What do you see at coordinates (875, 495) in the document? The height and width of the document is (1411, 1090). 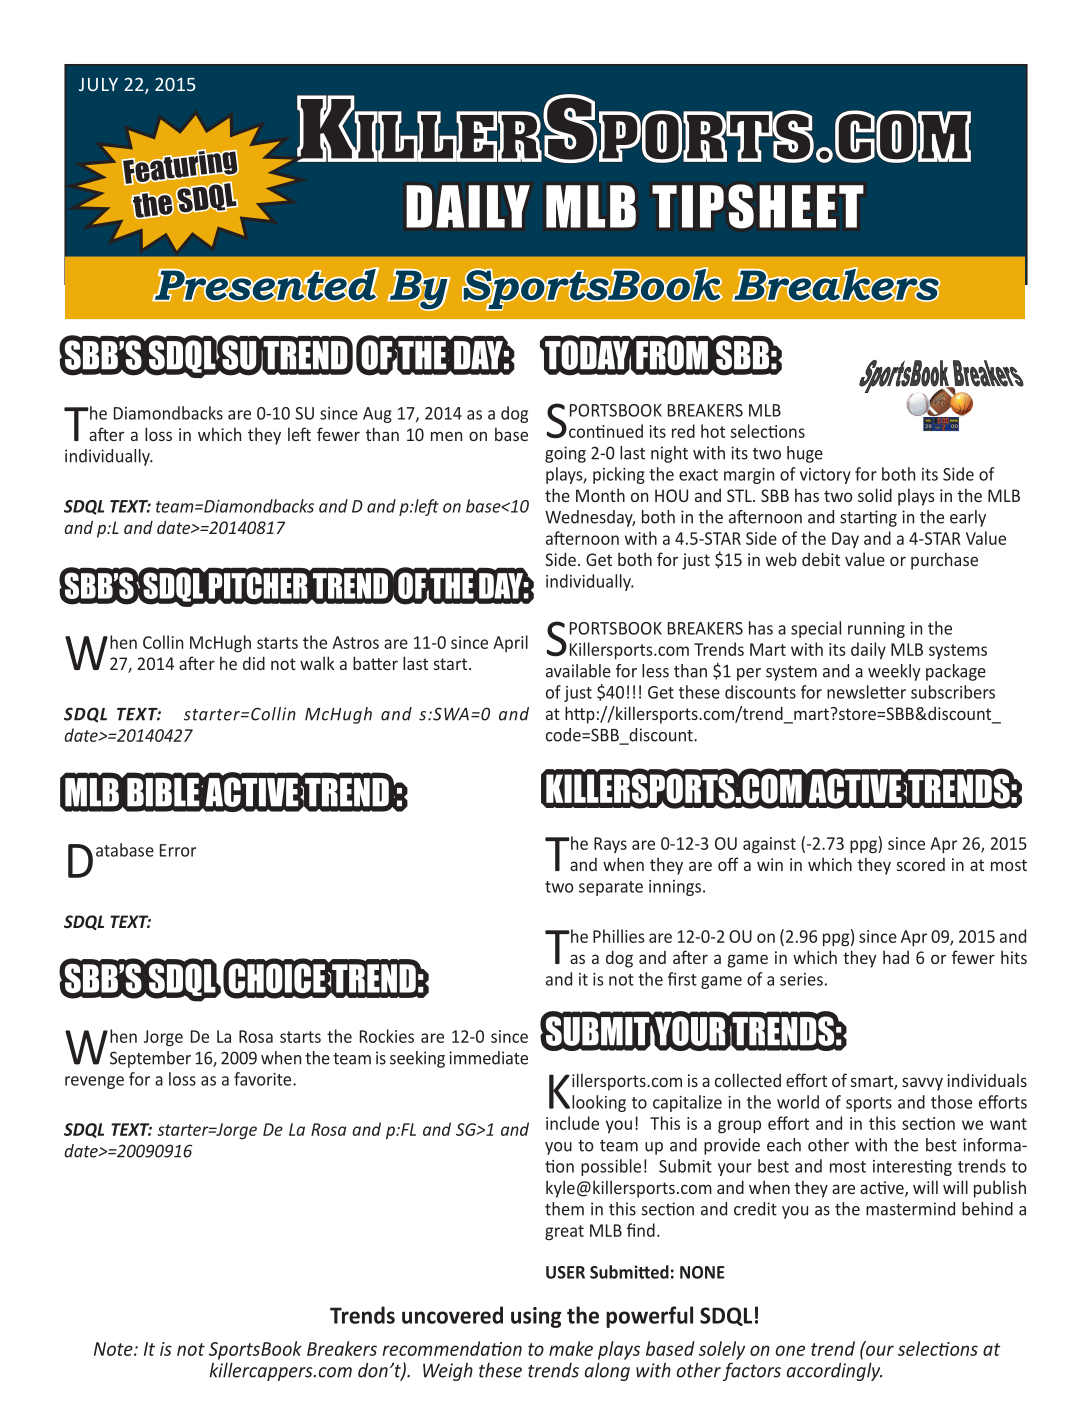 I see `solid` at bounding box center [875, 495].
